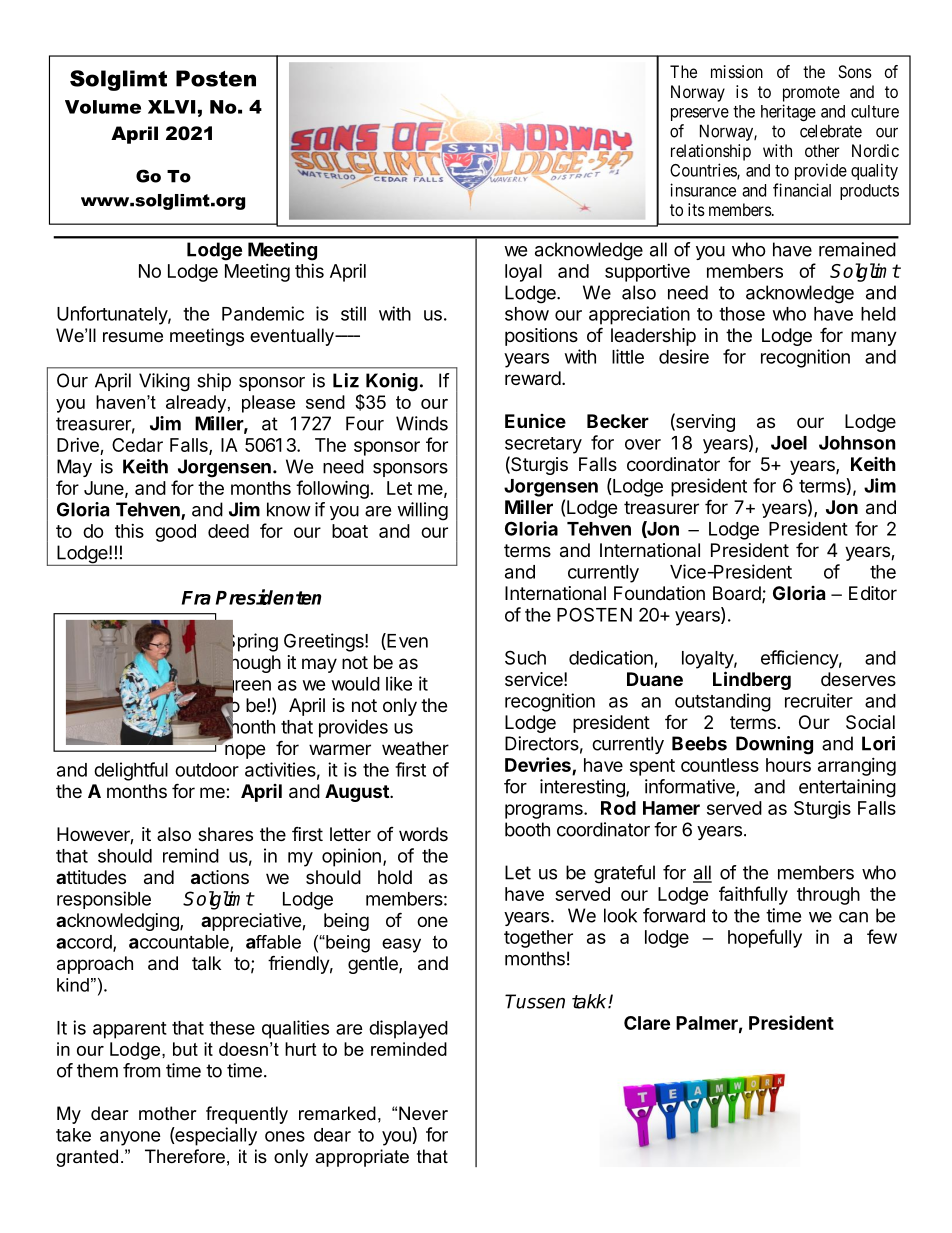  I want to click on preserve, so click(700, 114).
